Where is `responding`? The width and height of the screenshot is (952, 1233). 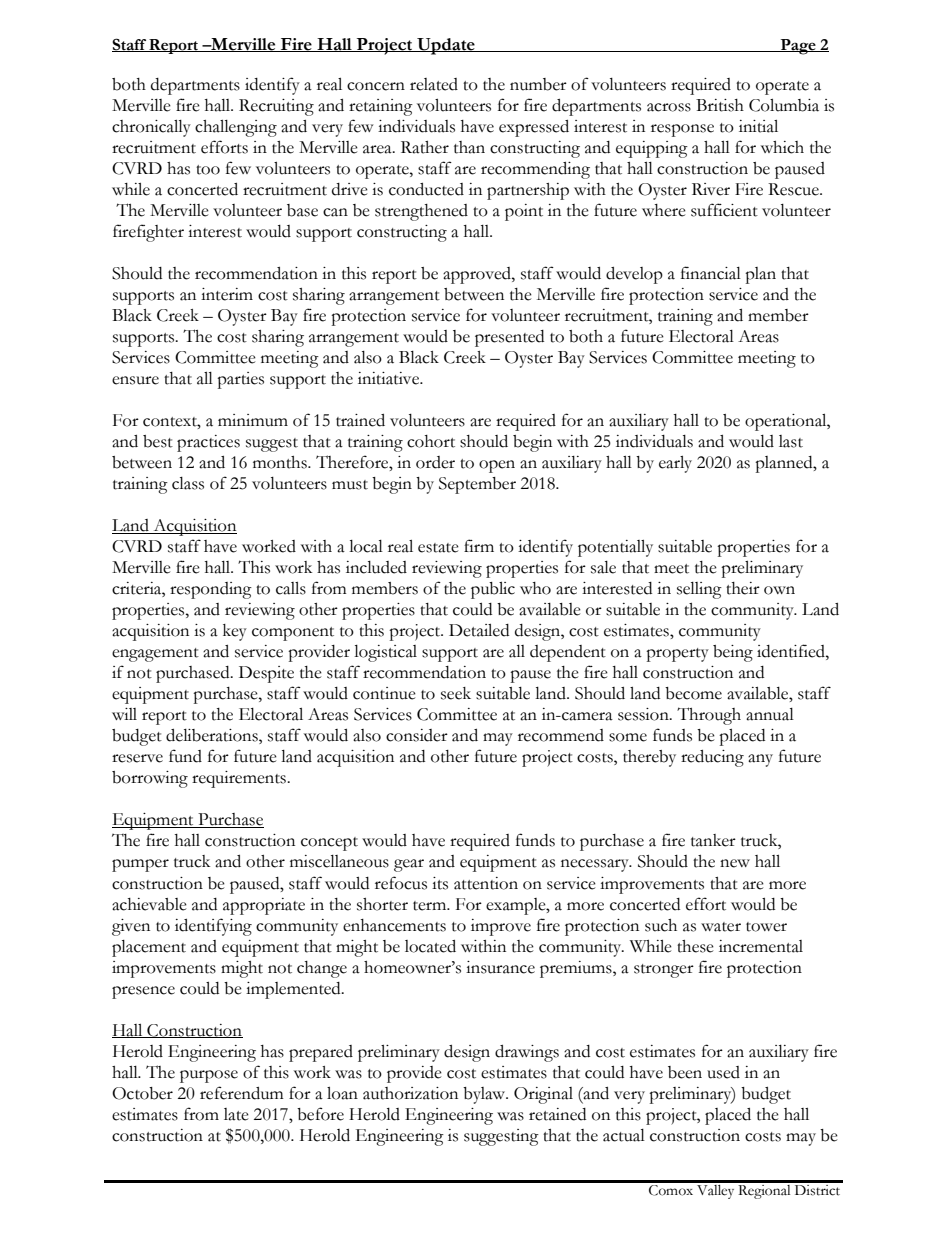
responding is located at coordinates (211, 590).
